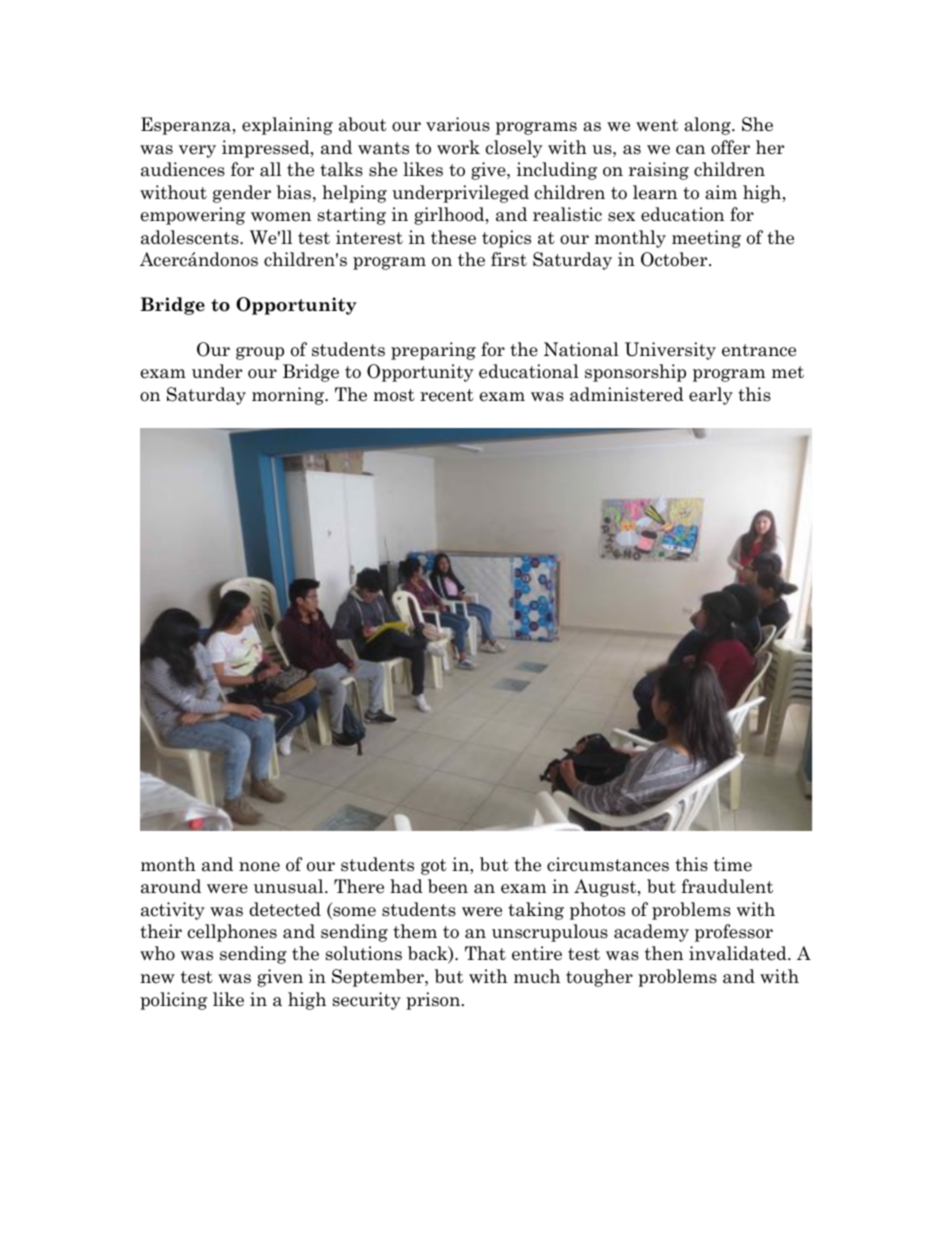 The width and height of the page is (952, 1233). Describe the element at coordinates (447, 395) in the page. I see `recent` at that location.
